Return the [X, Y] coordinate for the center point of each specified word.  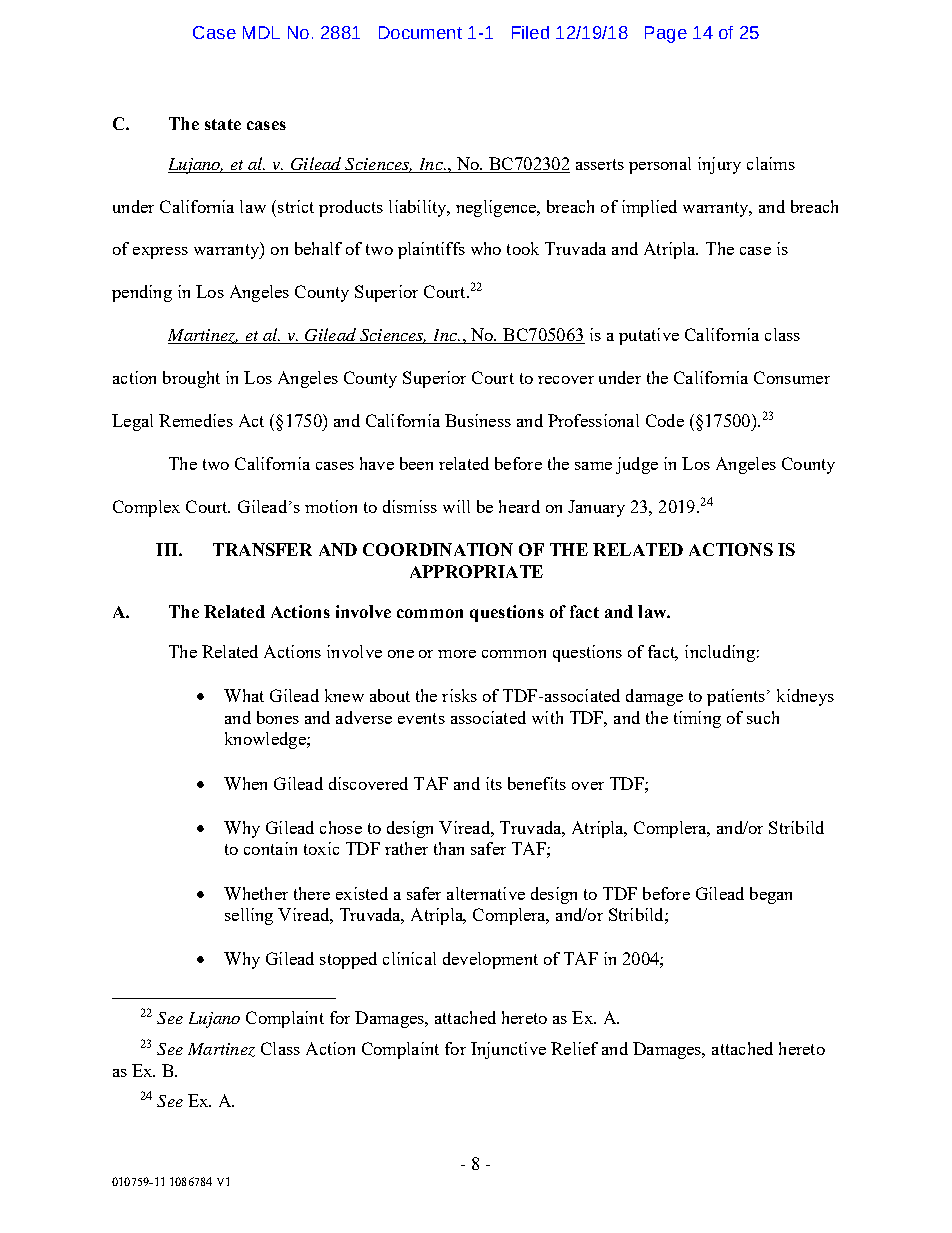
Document [420, 32]
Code [665, 420]
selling [249, 916]
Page [666, 34]
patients [736, 697]
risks [459, 695]
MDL [261, 32]
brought [191, 379]
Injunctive [508, 1050]
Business [478, 420]
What [244, 695]
